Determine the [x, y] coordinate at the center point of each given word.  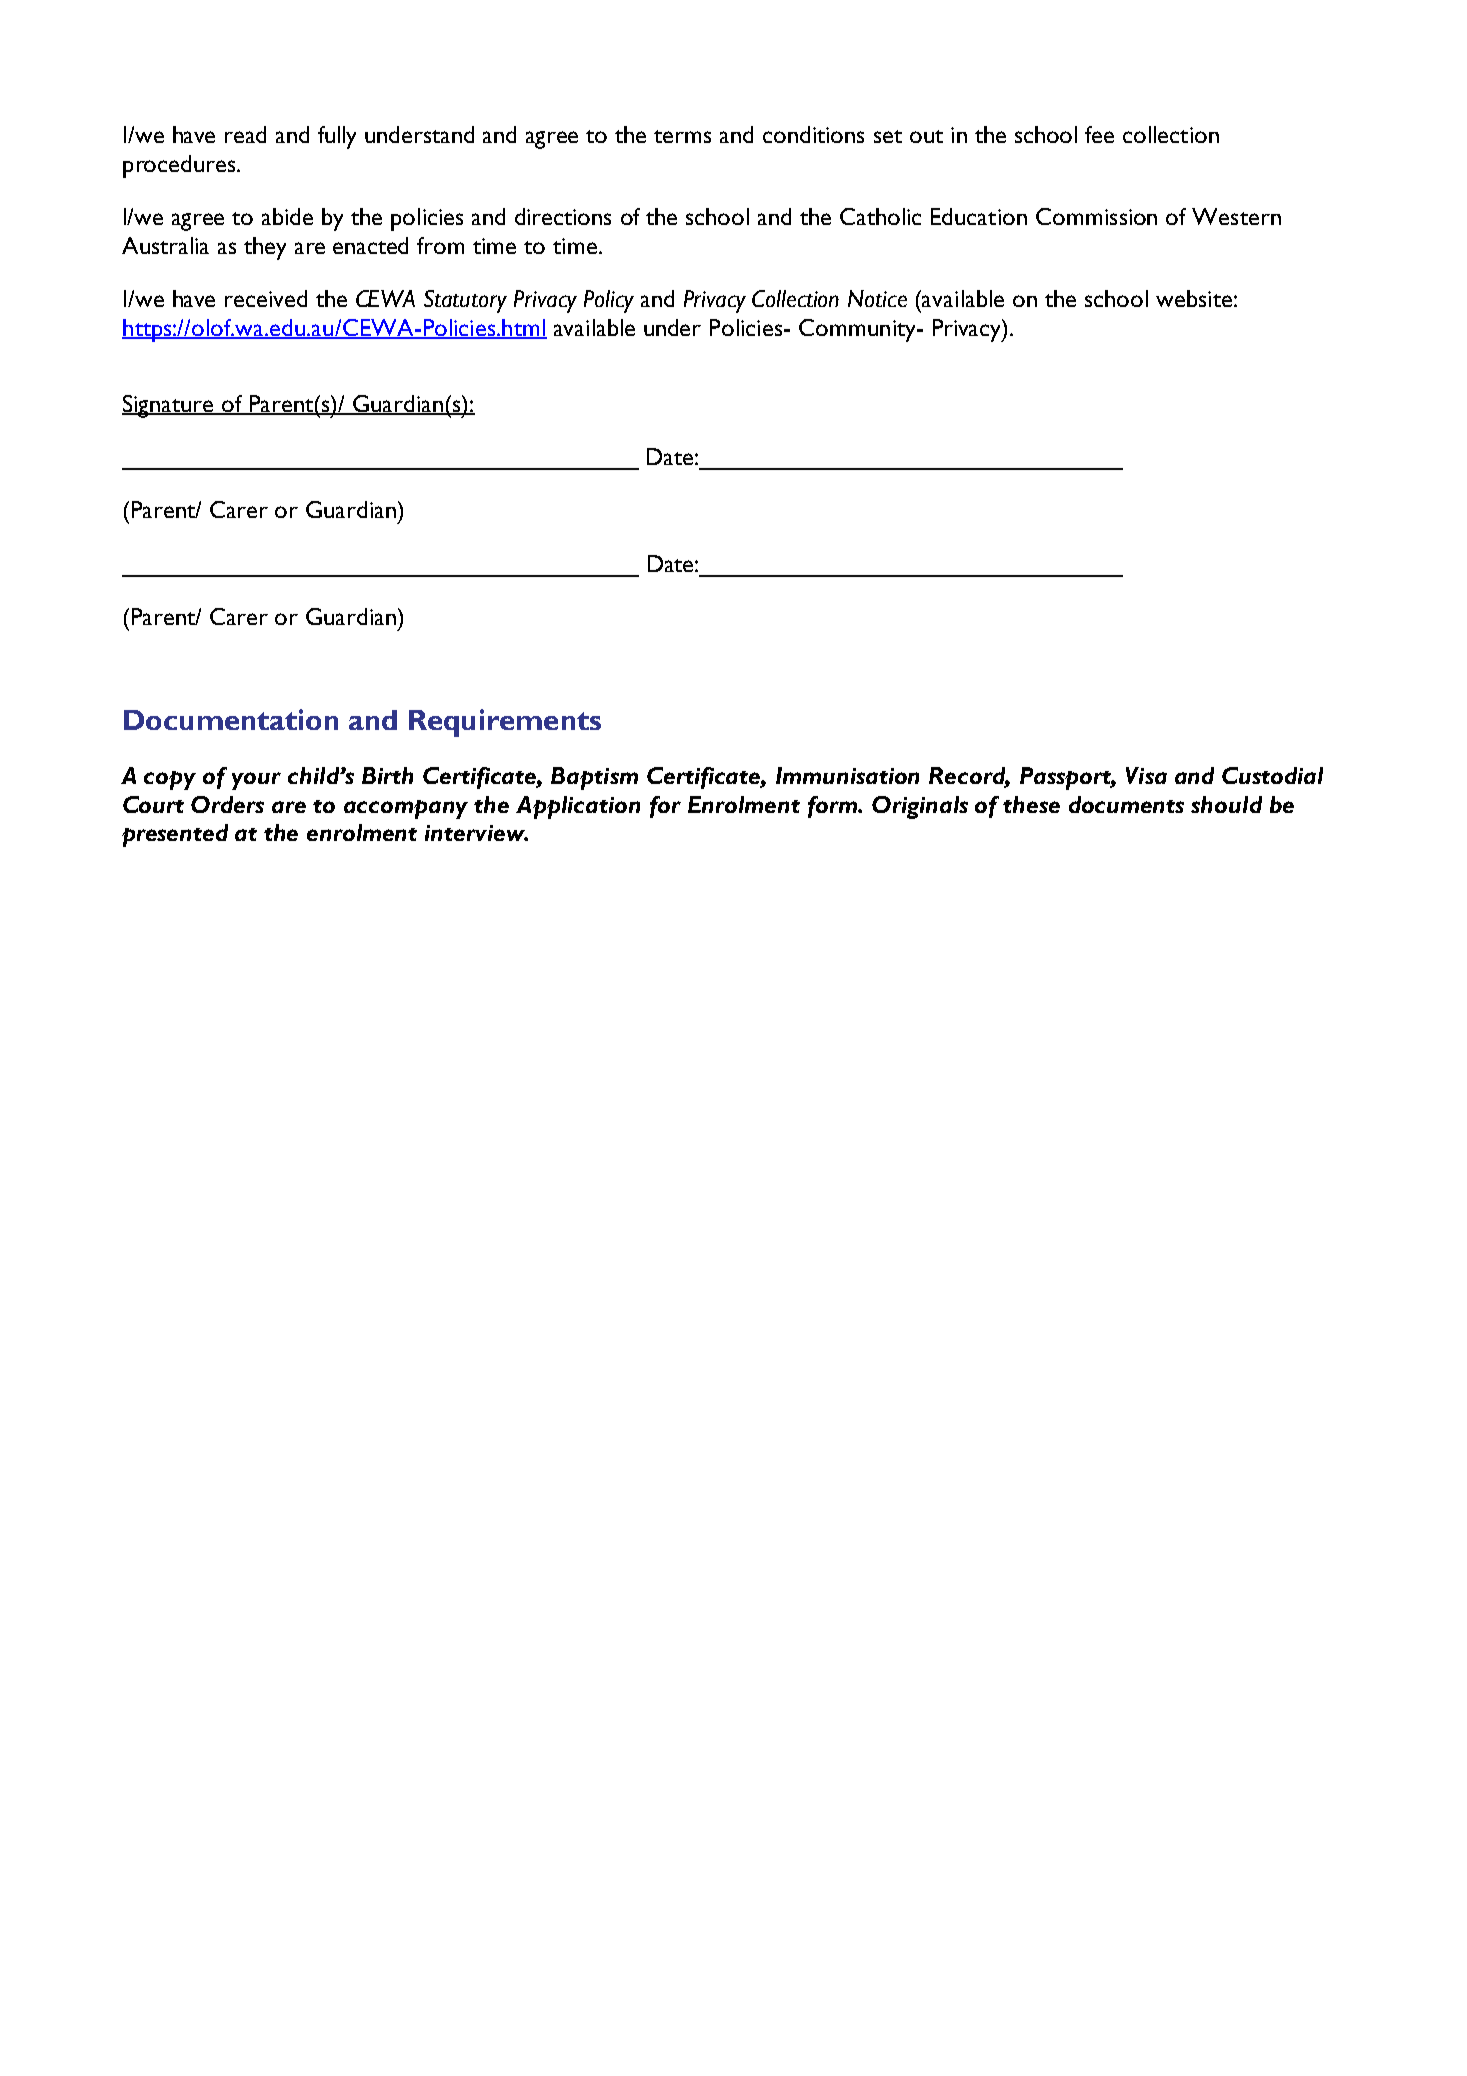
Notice [877, 298]
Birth [387, 775]
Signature [169, 406]
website [1194, 298]
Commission [1096, 216]
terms [682, 136]
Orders [227, 804]
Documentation [231, 719]
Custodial [1272, 775]
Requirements [505, 723]
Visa [1146, 775]
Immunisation [847, 775]
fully [337, 137]
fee [1099, 134]
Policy [609, 301]
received [266, 298]
